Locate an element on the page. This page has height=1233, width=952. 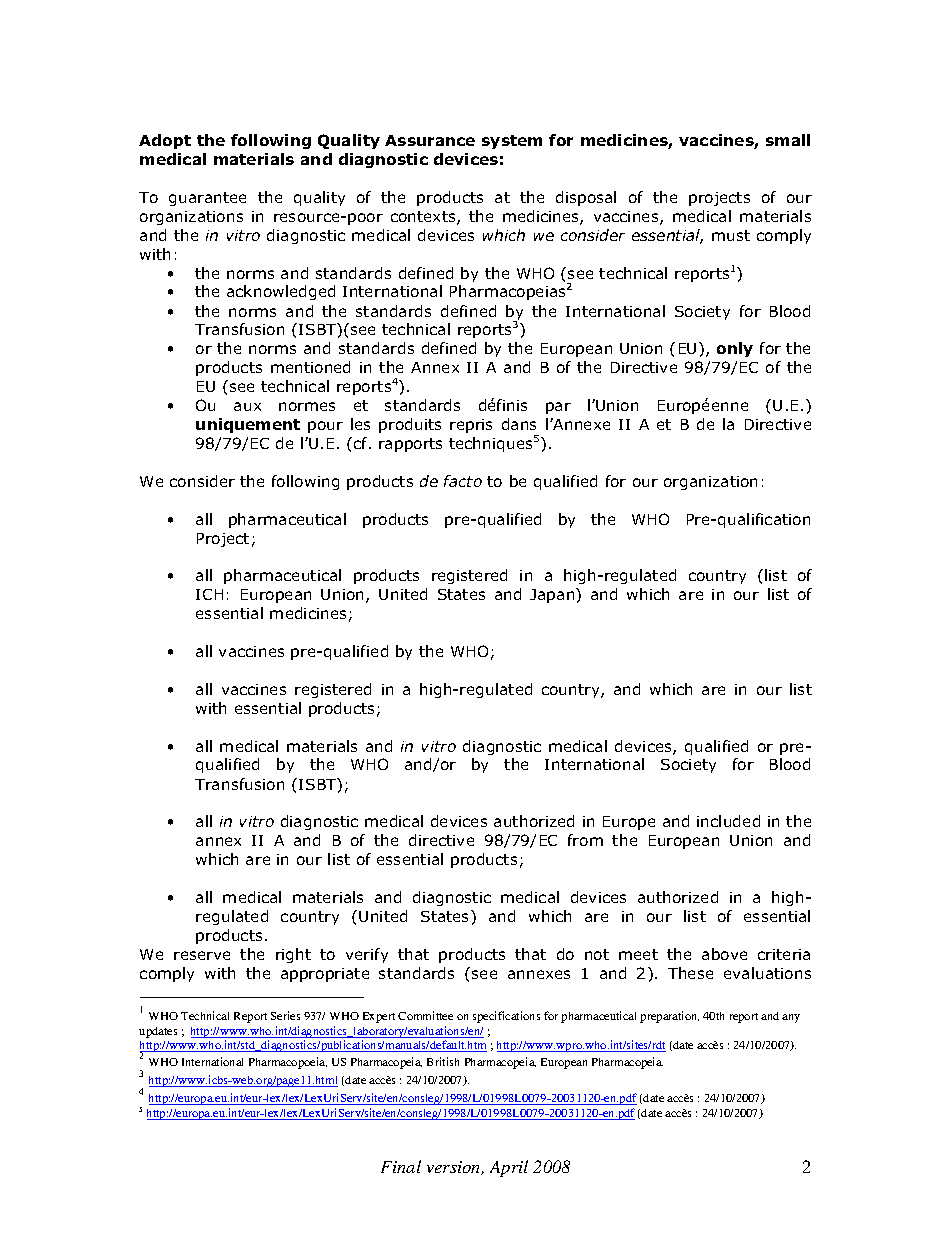
Pharmacopoeia is located at coordinates (288, 1063).
